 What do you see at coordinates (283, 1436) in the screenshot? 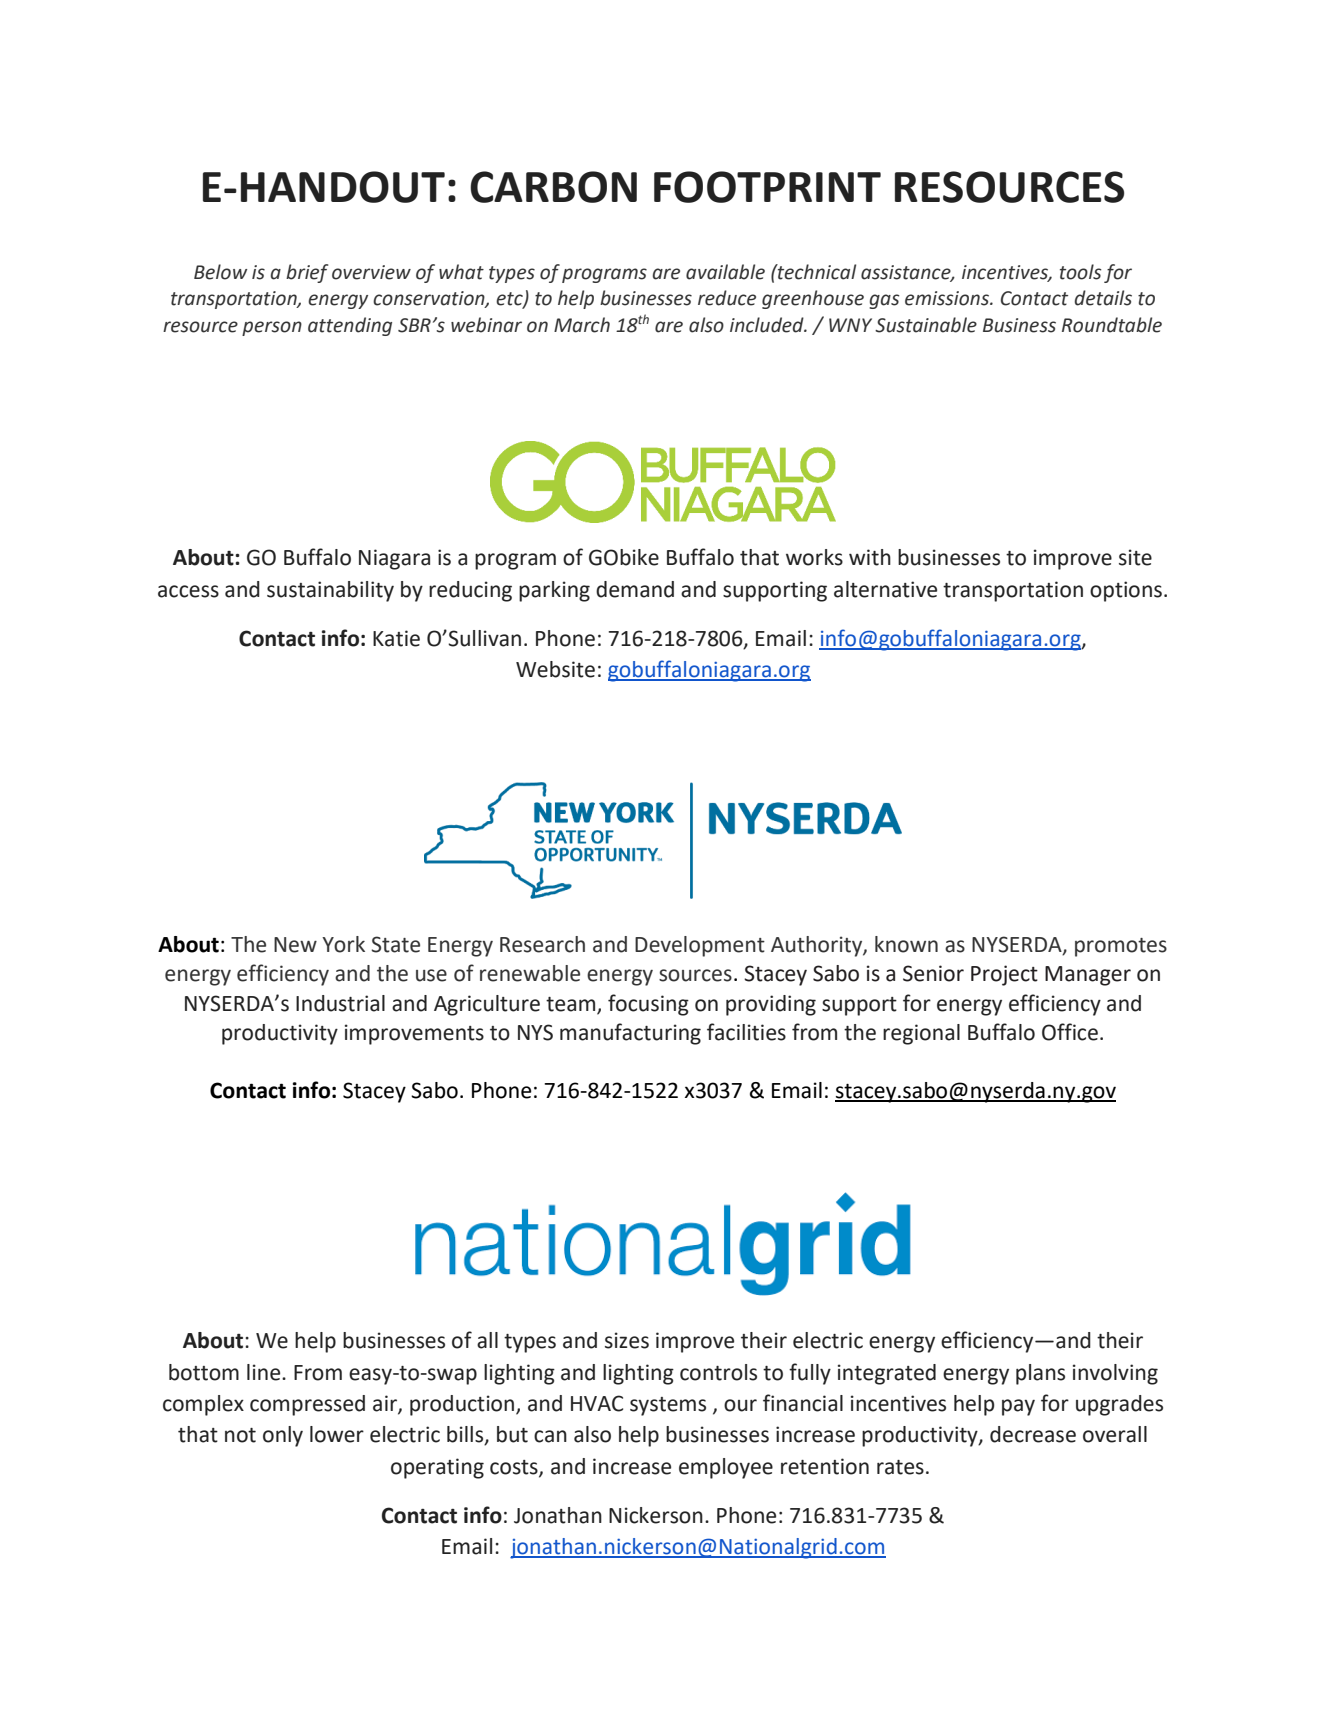
I see `only` at bounding box center [283, 1436].
